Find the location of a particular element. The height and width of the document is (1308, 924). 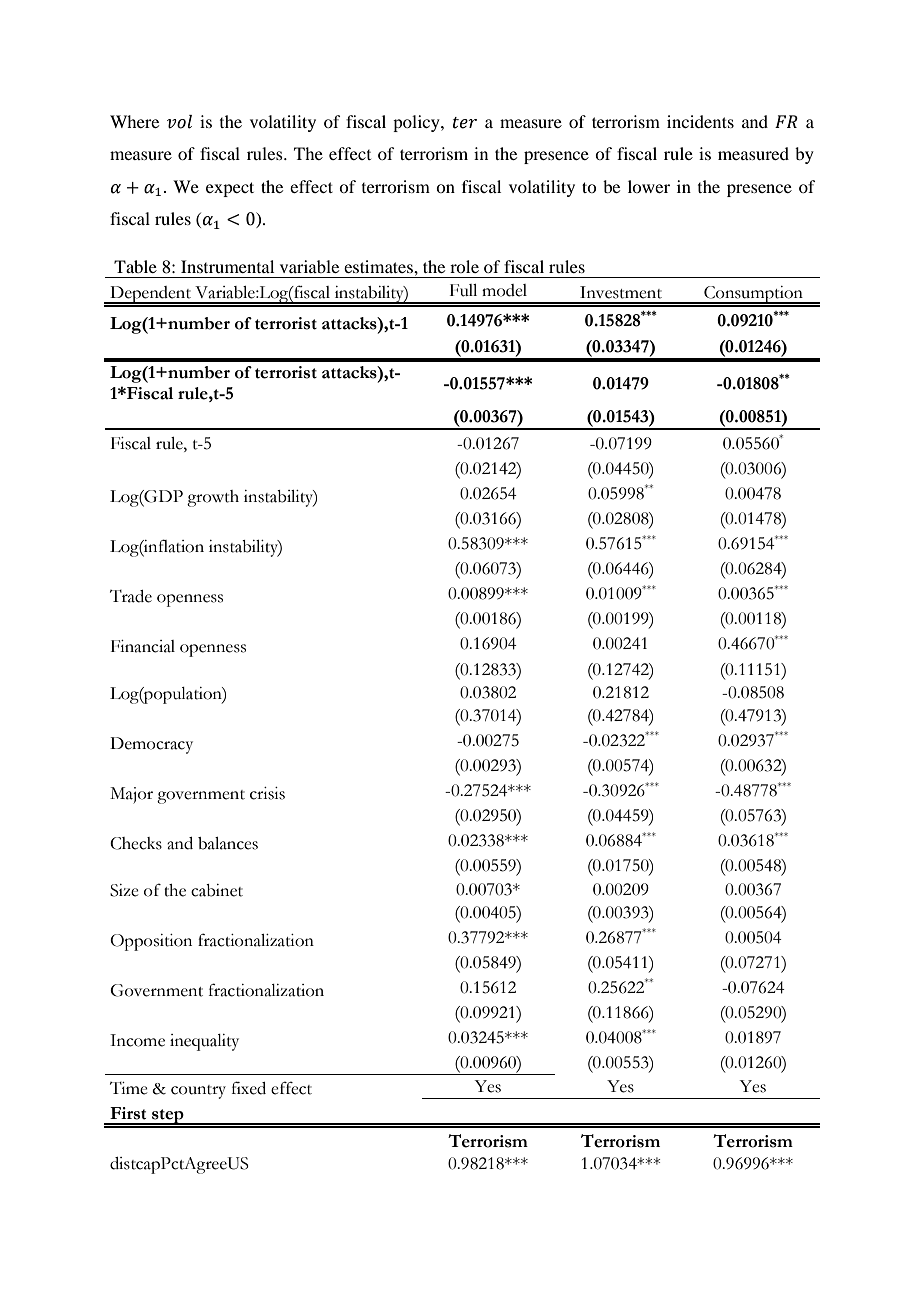

policy is located at coordinates (417, 123).
